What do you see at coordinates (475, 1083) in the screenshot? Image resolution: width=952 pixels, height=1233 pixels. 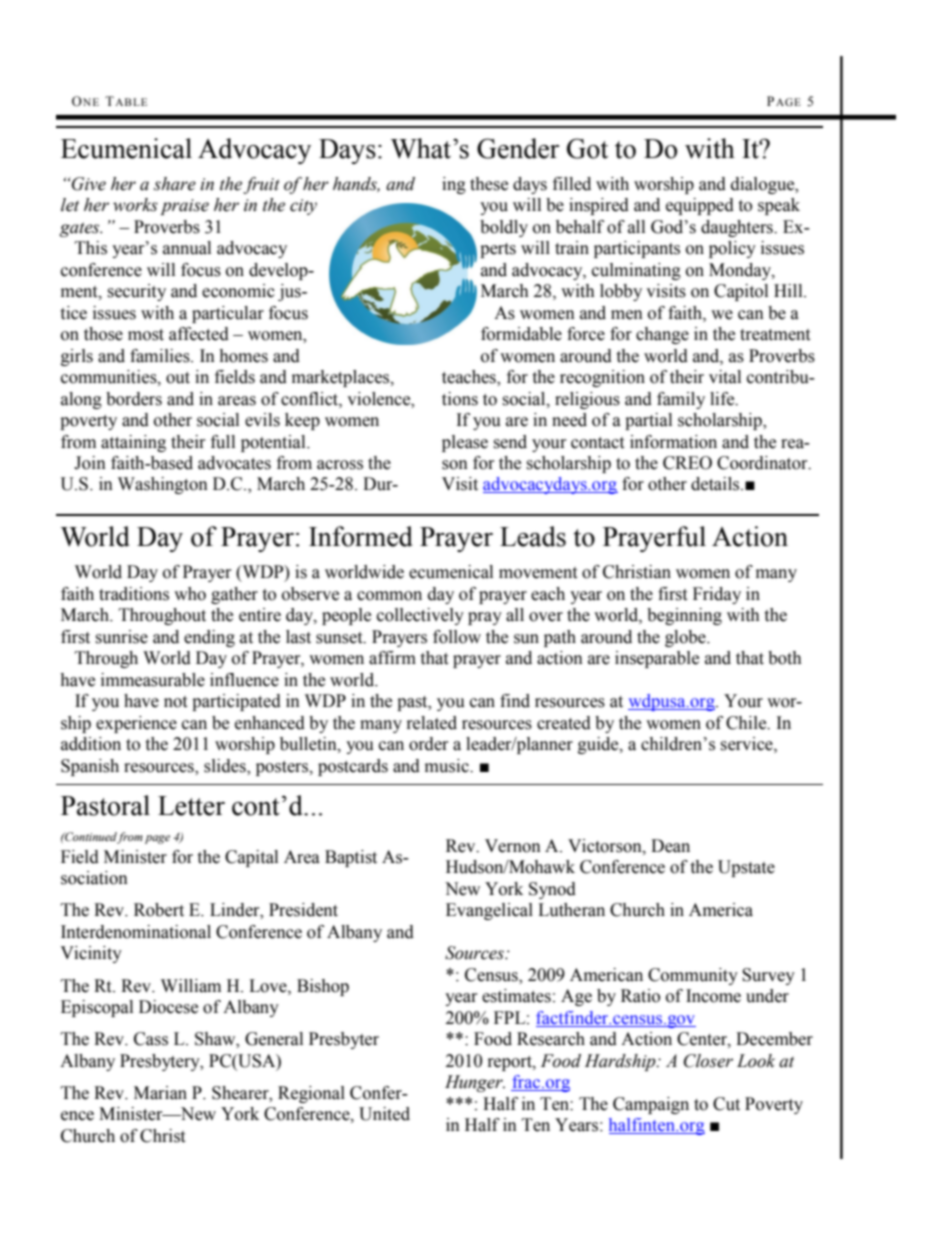 I see `Hunger` at bounding box center [475, 1083].
